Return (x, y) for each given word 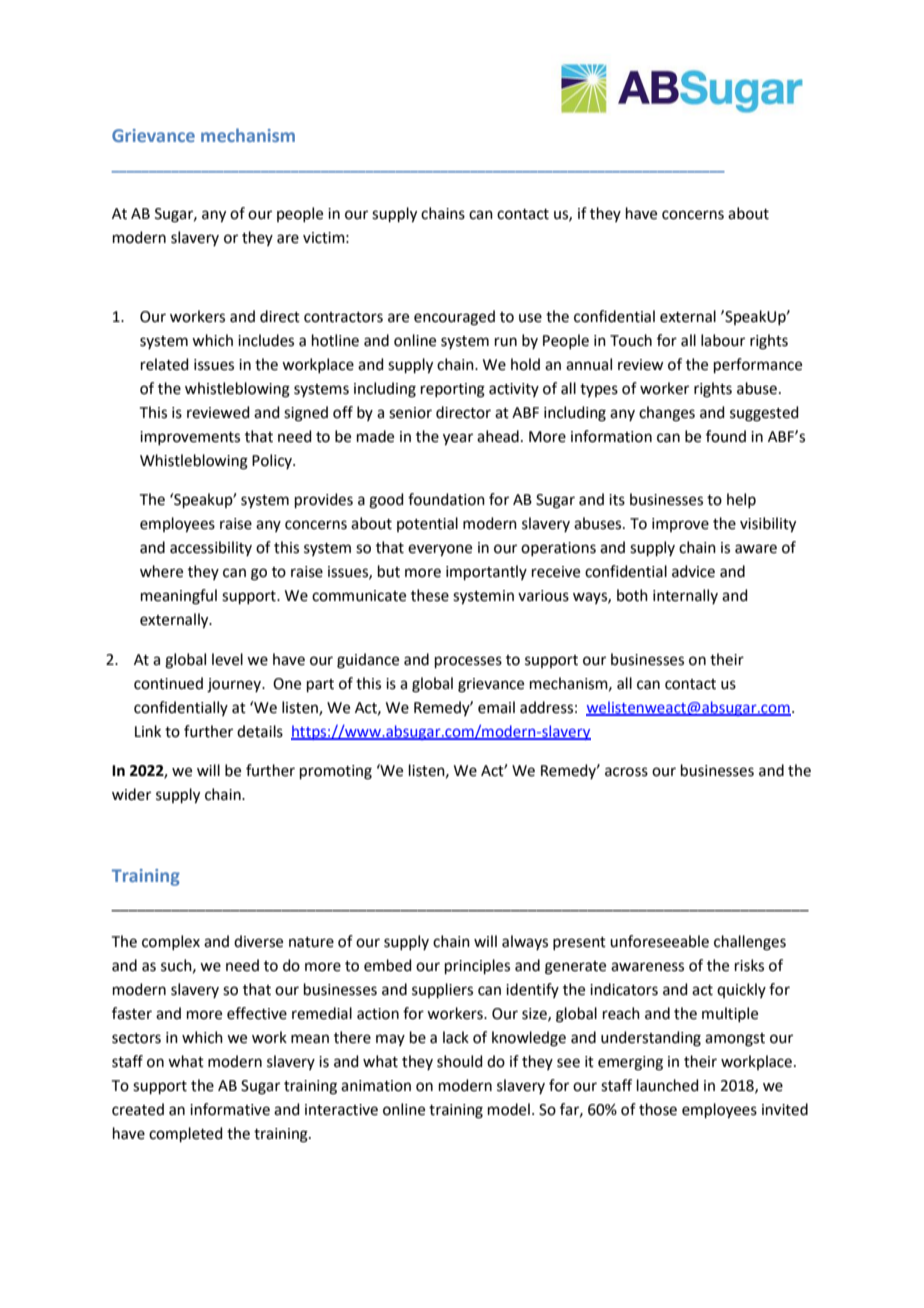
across (626, 772)
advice (693, 571)
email (496, 707)
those (658, 1109)
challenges (750, 943)
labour (723, 340)
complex (171, 942)
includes (266, 340)
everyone (440, 550)
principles (477, 966)
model (509, 1109)
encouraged (454, 318)
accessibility (211, 548)
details (260, 731)
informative (230, 1109)
